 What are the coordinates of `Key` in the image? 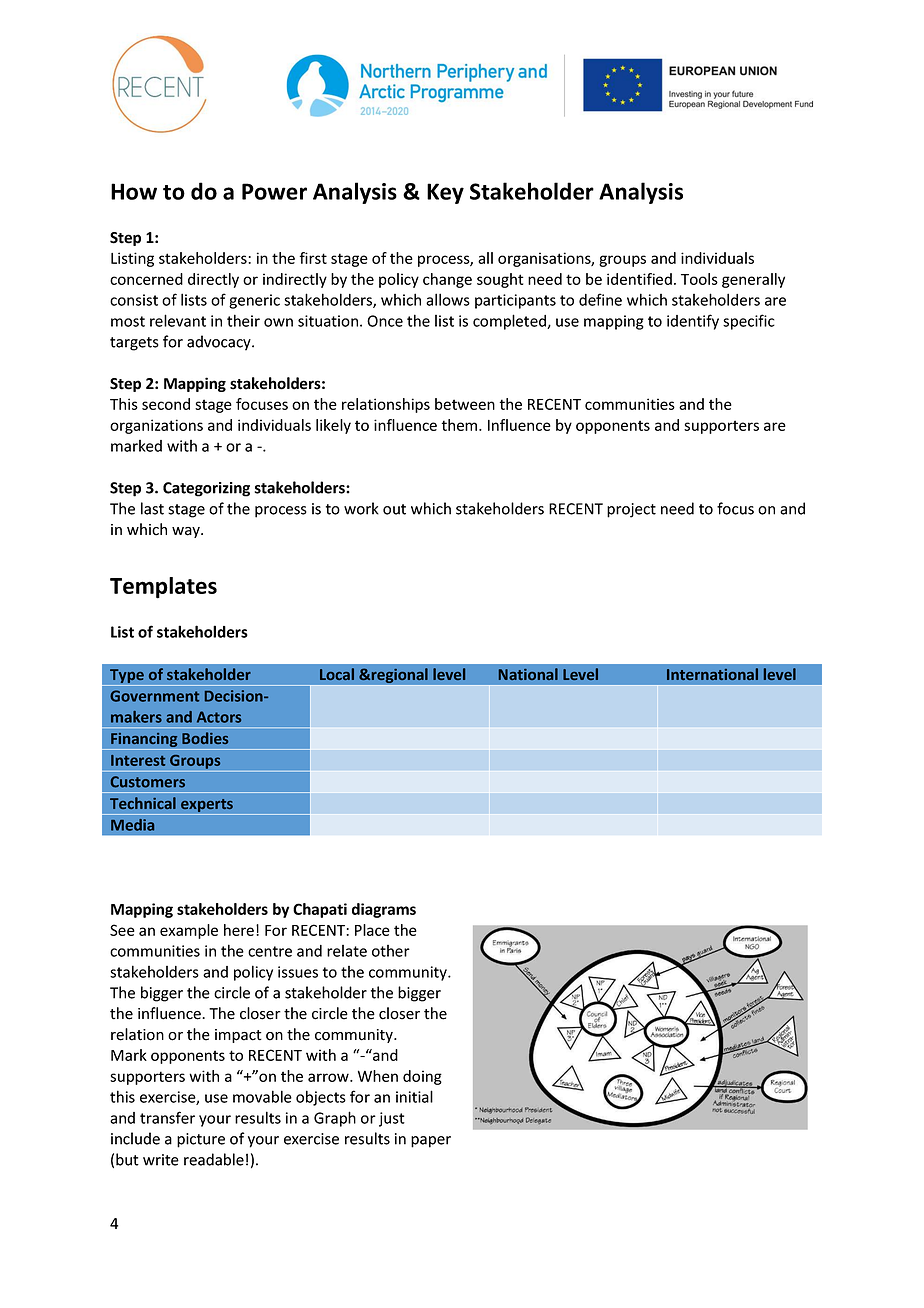 It's located at (445, 193).
